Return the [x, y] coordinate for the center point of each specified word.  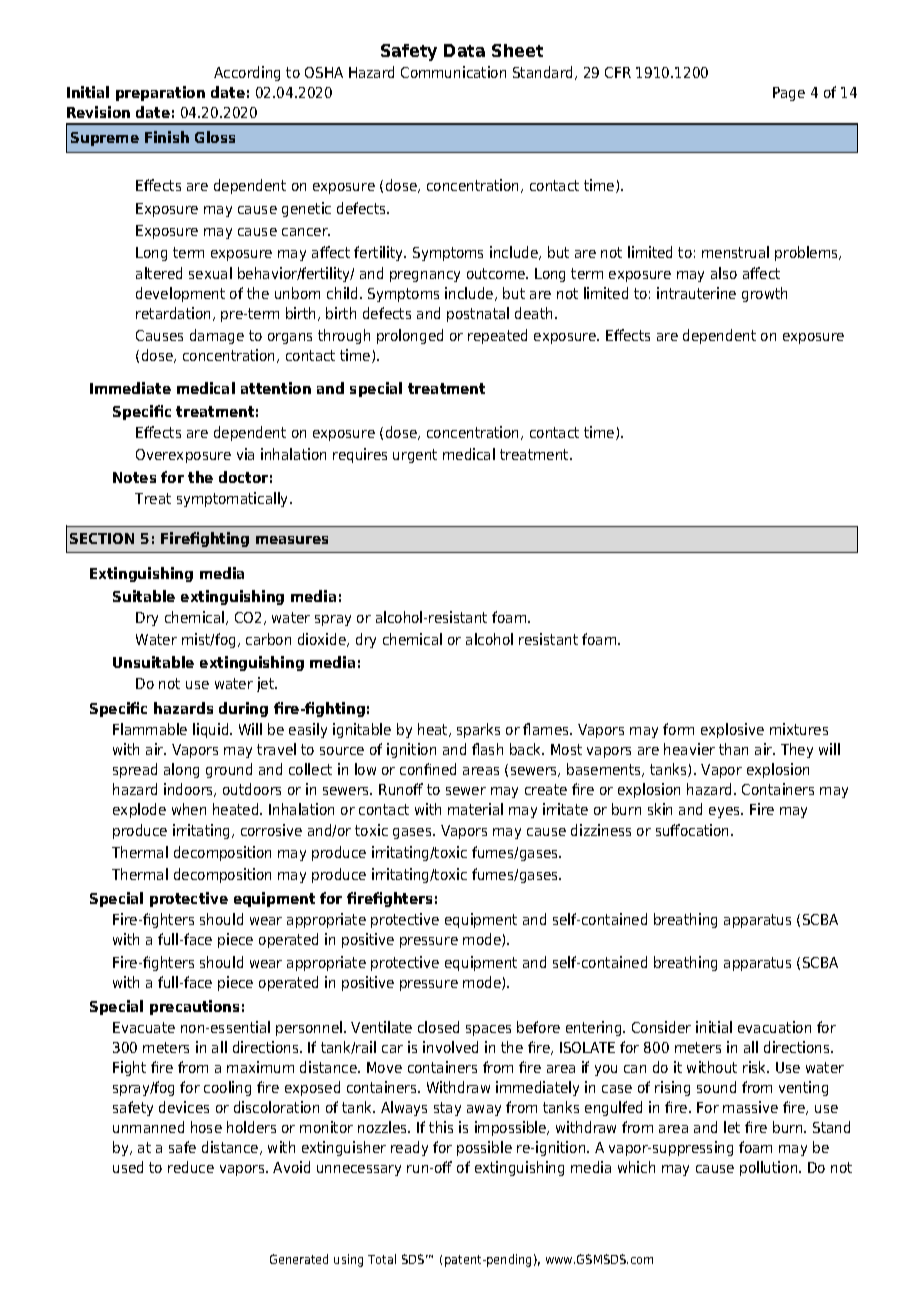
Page [789, 94]
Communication [453, 72]
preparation [160, 93]
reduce [191, 1167]
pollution [770, 1168]
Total [382, 1259]
